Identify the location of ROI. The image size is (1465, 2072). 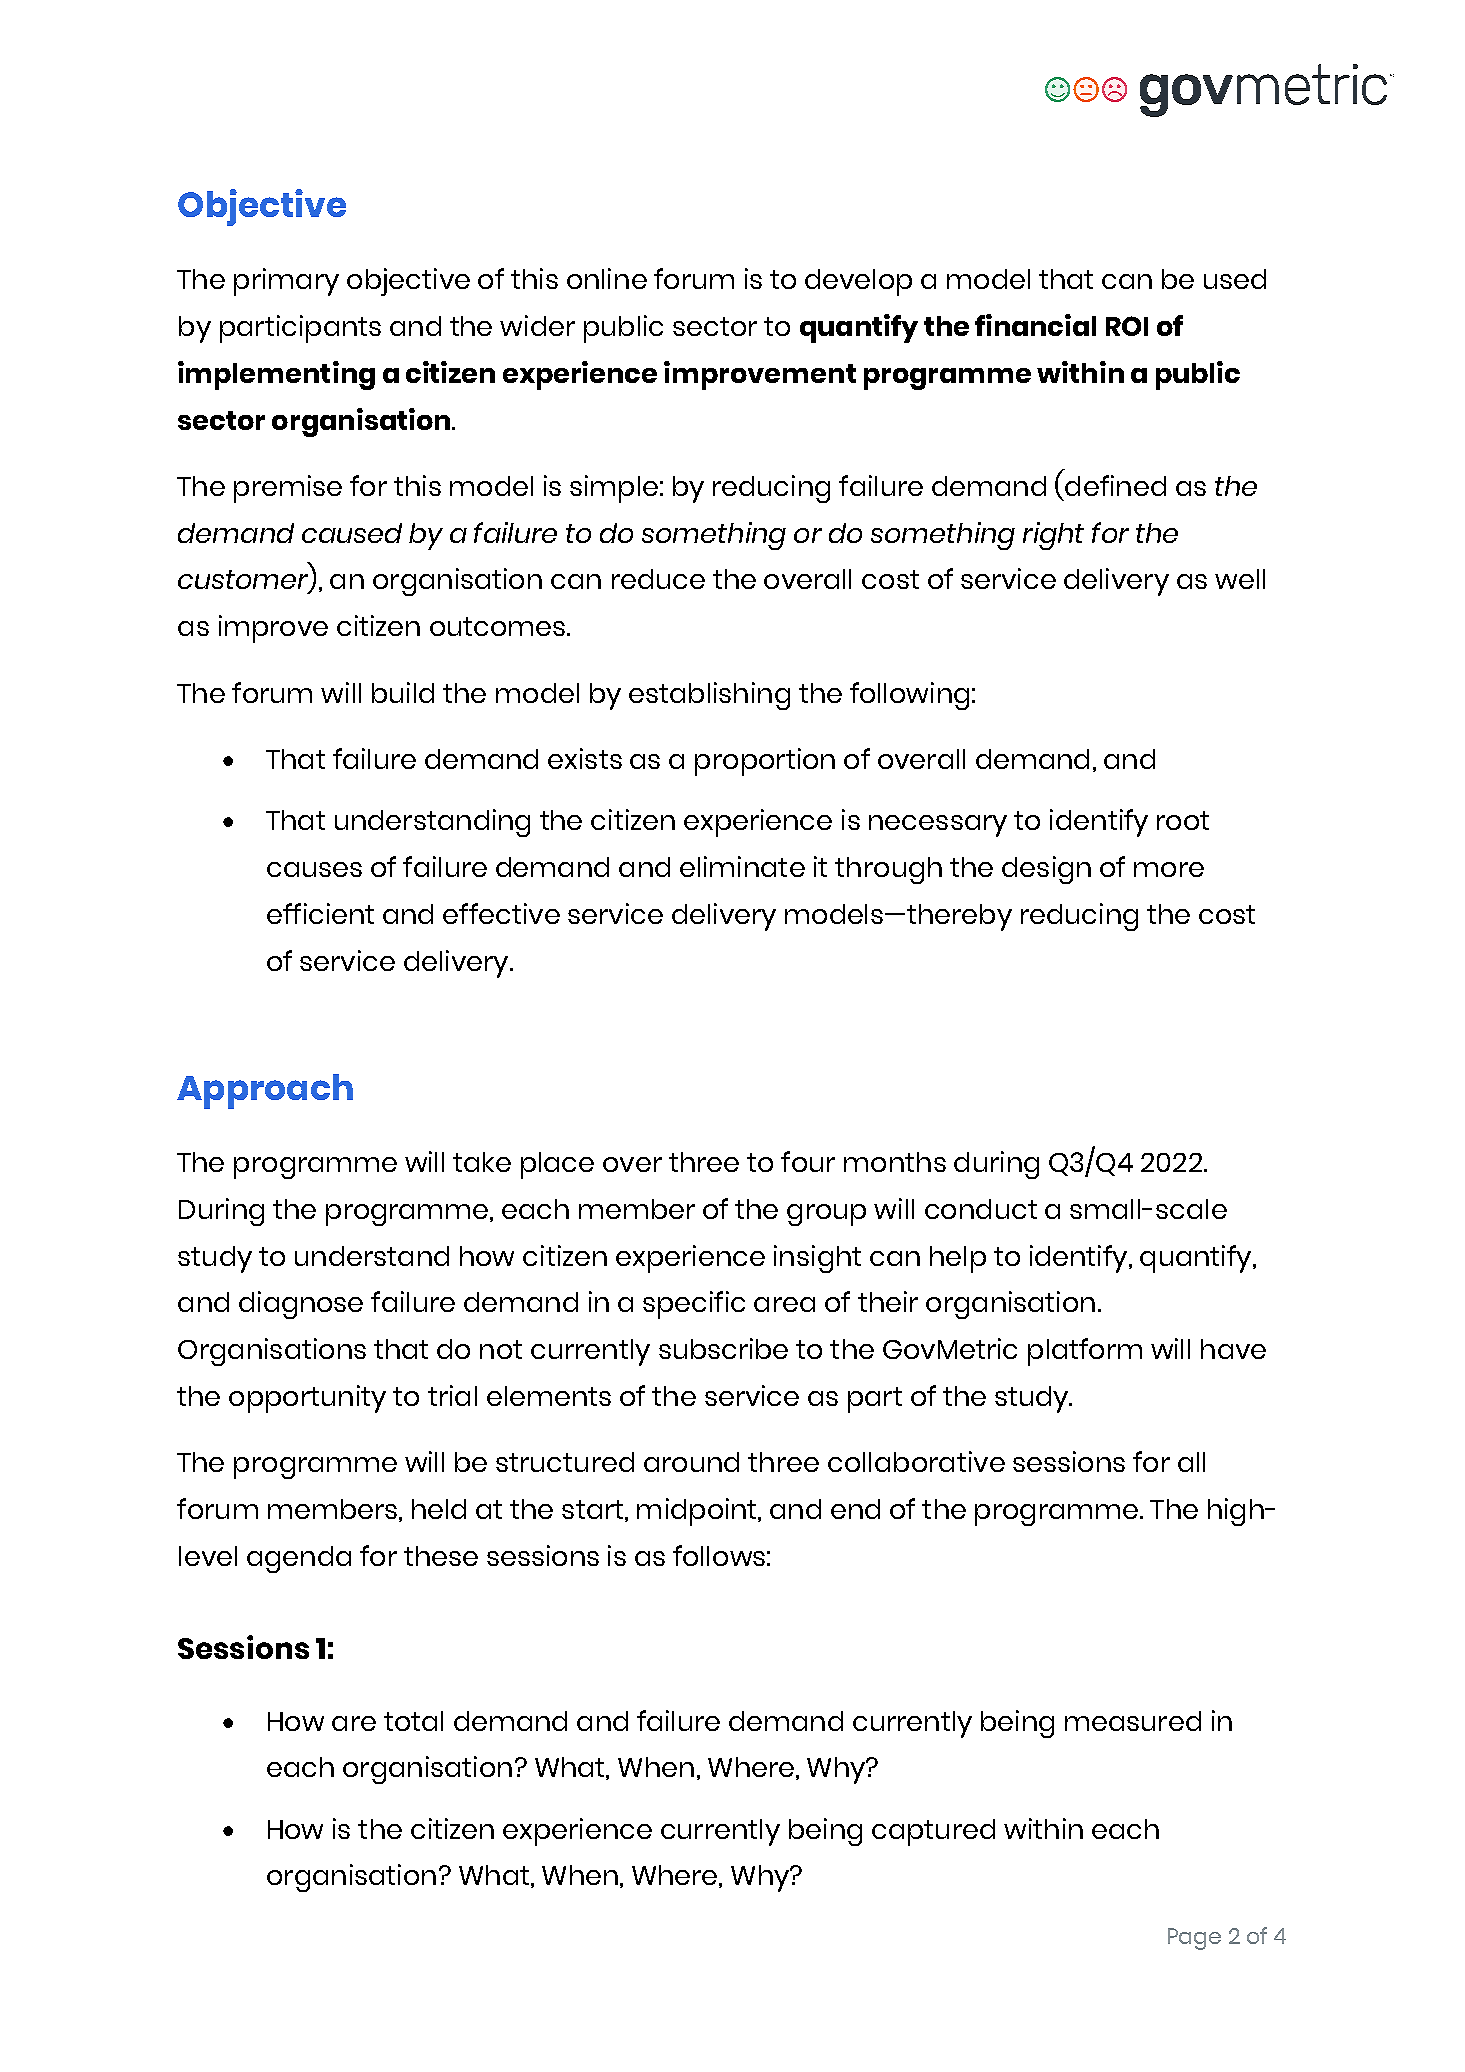
(1127, 326).
